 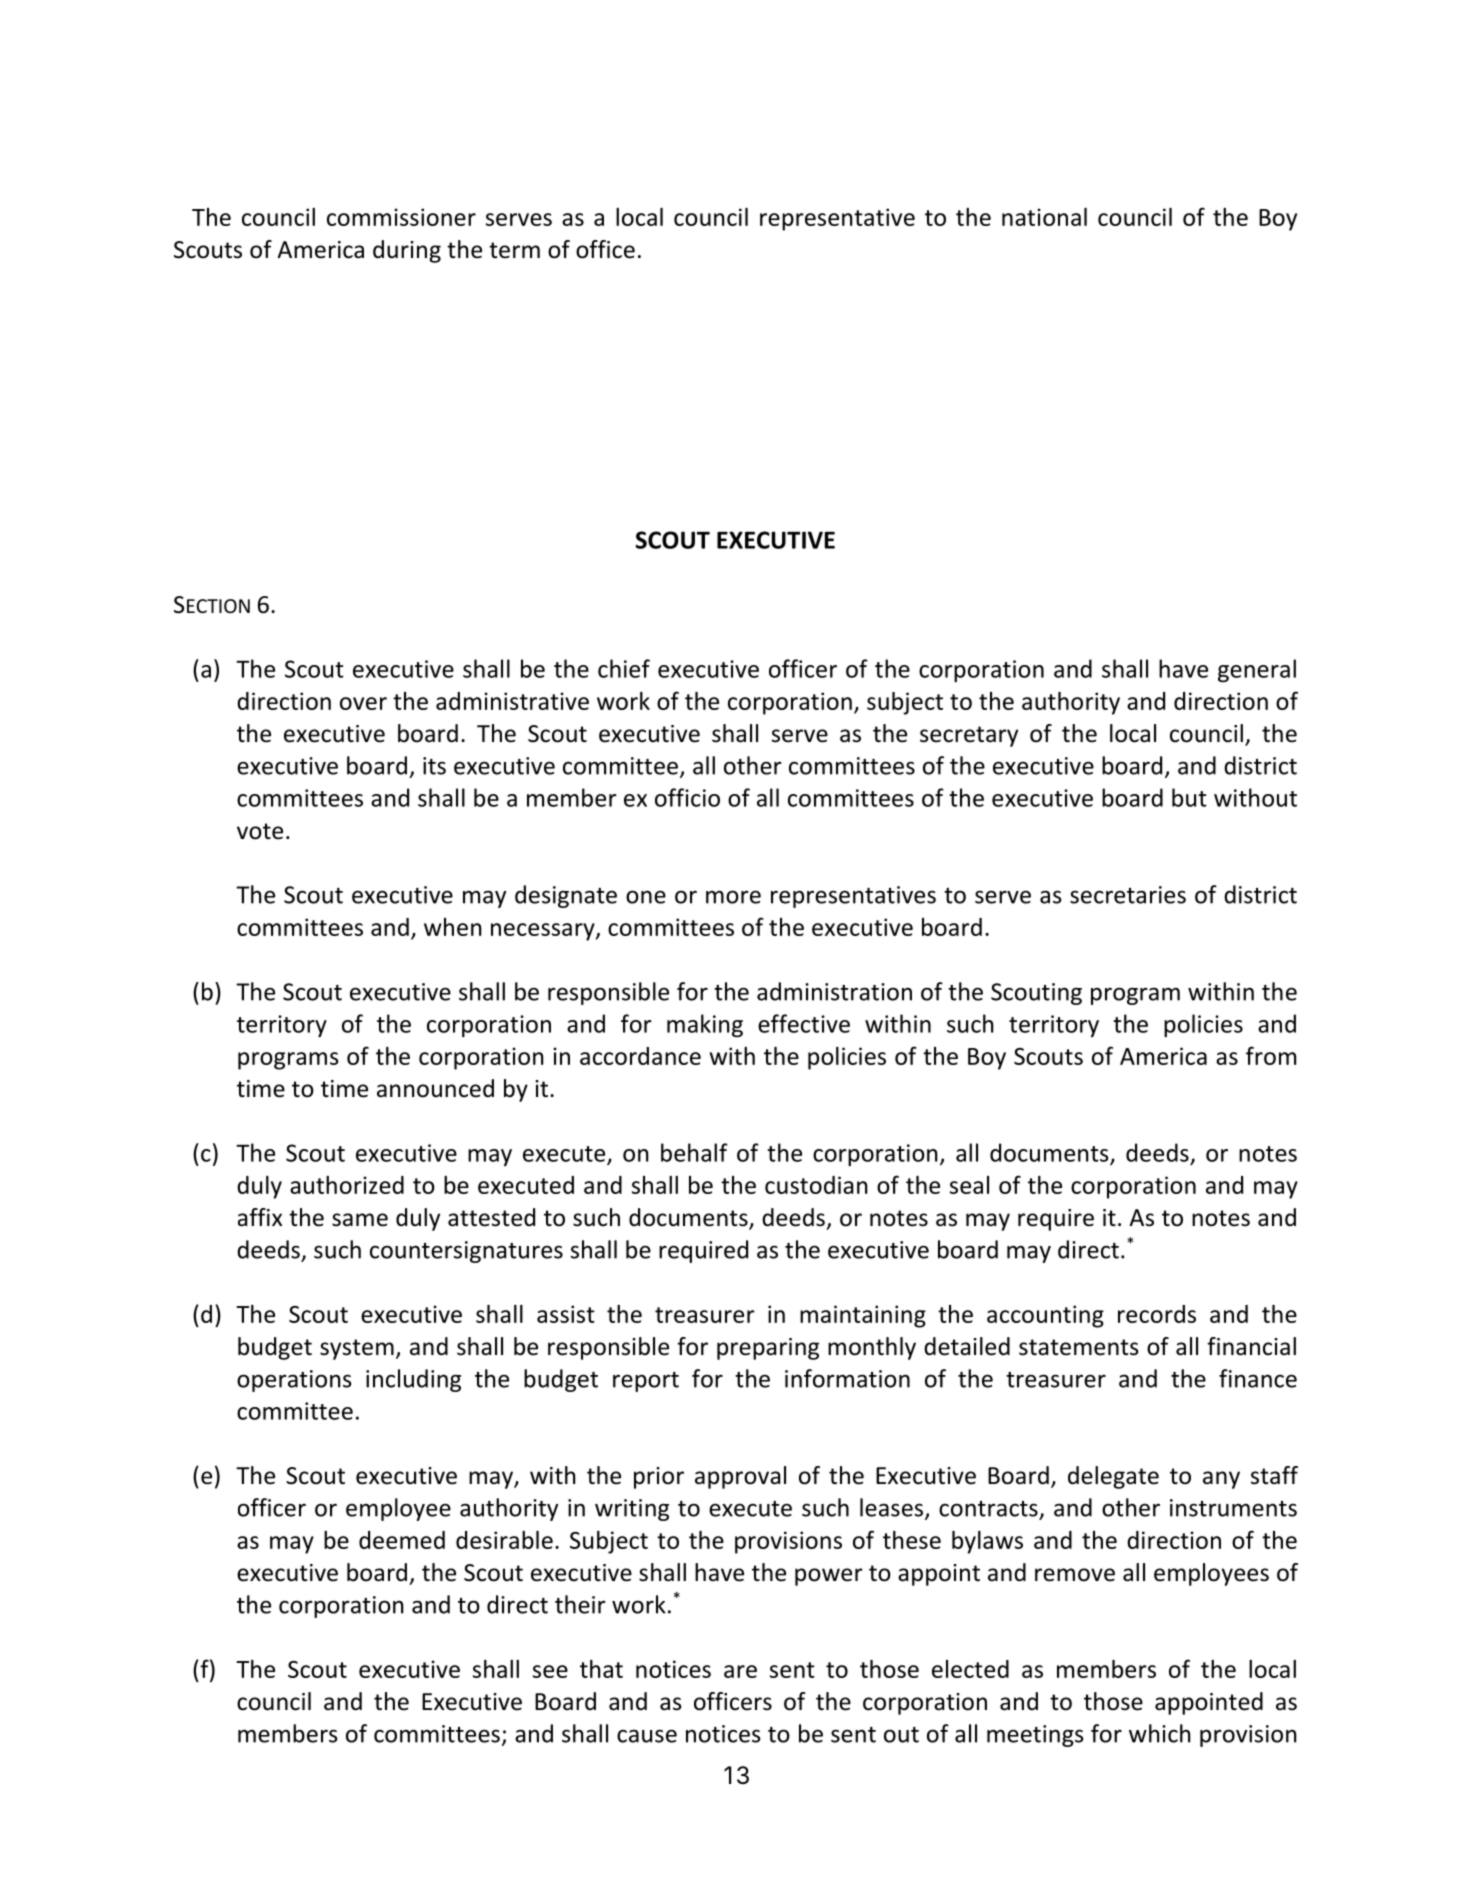 I want to click on national, so click(x=1044, y=217).
